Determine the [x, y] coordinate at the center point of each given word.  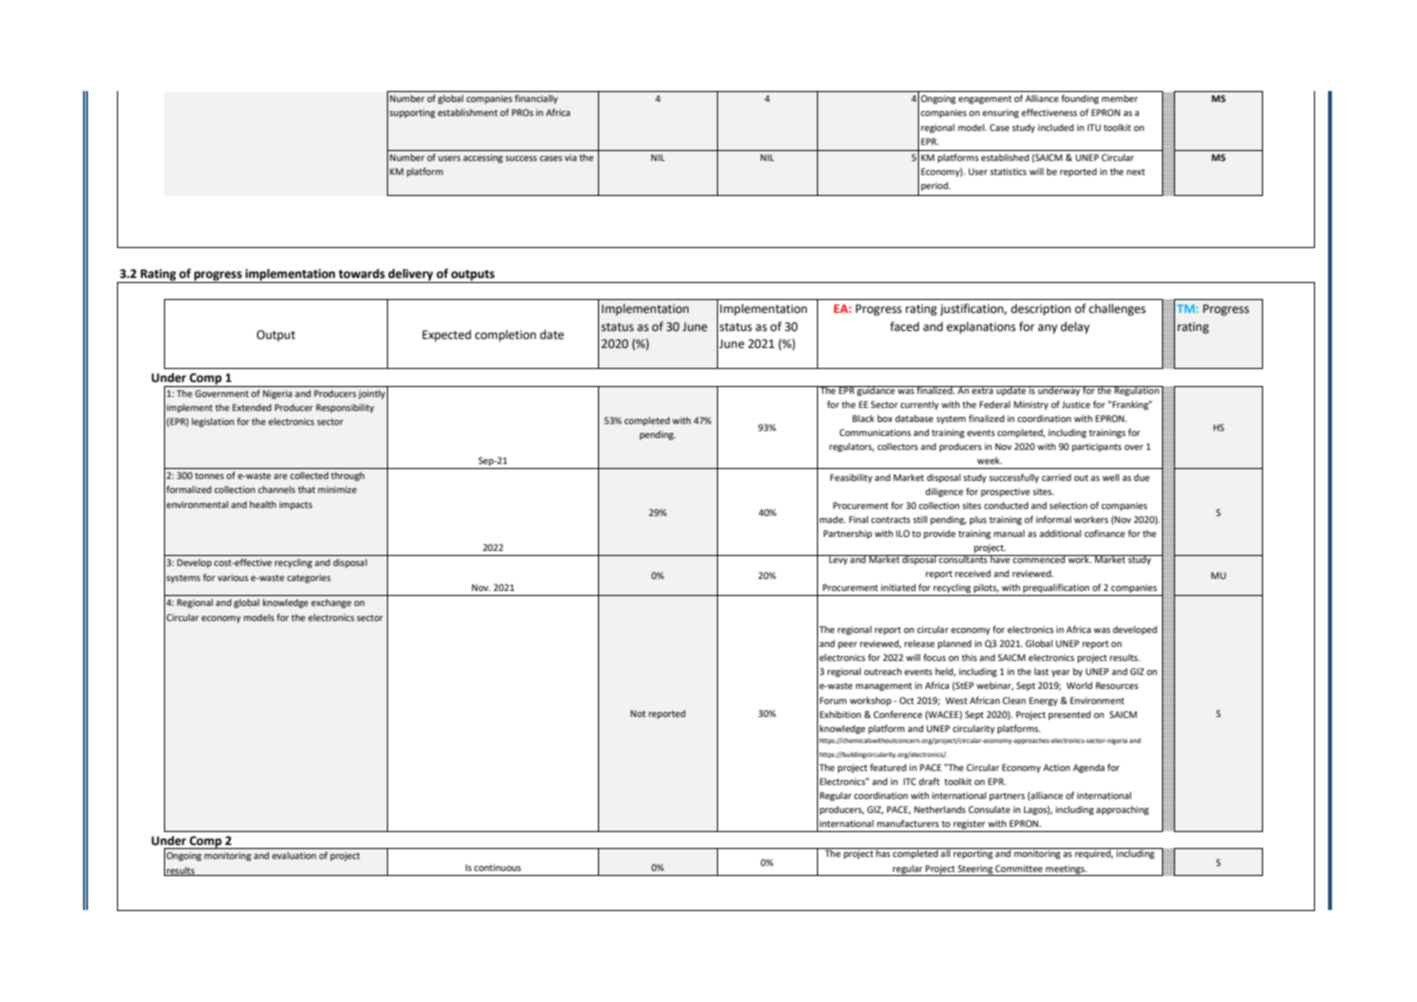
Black [863, 418]
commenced [1039, 559]
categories [309, 578]
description [1041, 310]
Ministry [1031, 405]
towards [361, 274]
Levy [838, 560]
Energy [1043, 701]
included [1056, 127]
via [571, 157]
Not [638, 713]
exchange [331, 603]
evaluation [294, 855]
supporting [412, 113]
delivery [411, 276]
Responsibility [345, 408]
